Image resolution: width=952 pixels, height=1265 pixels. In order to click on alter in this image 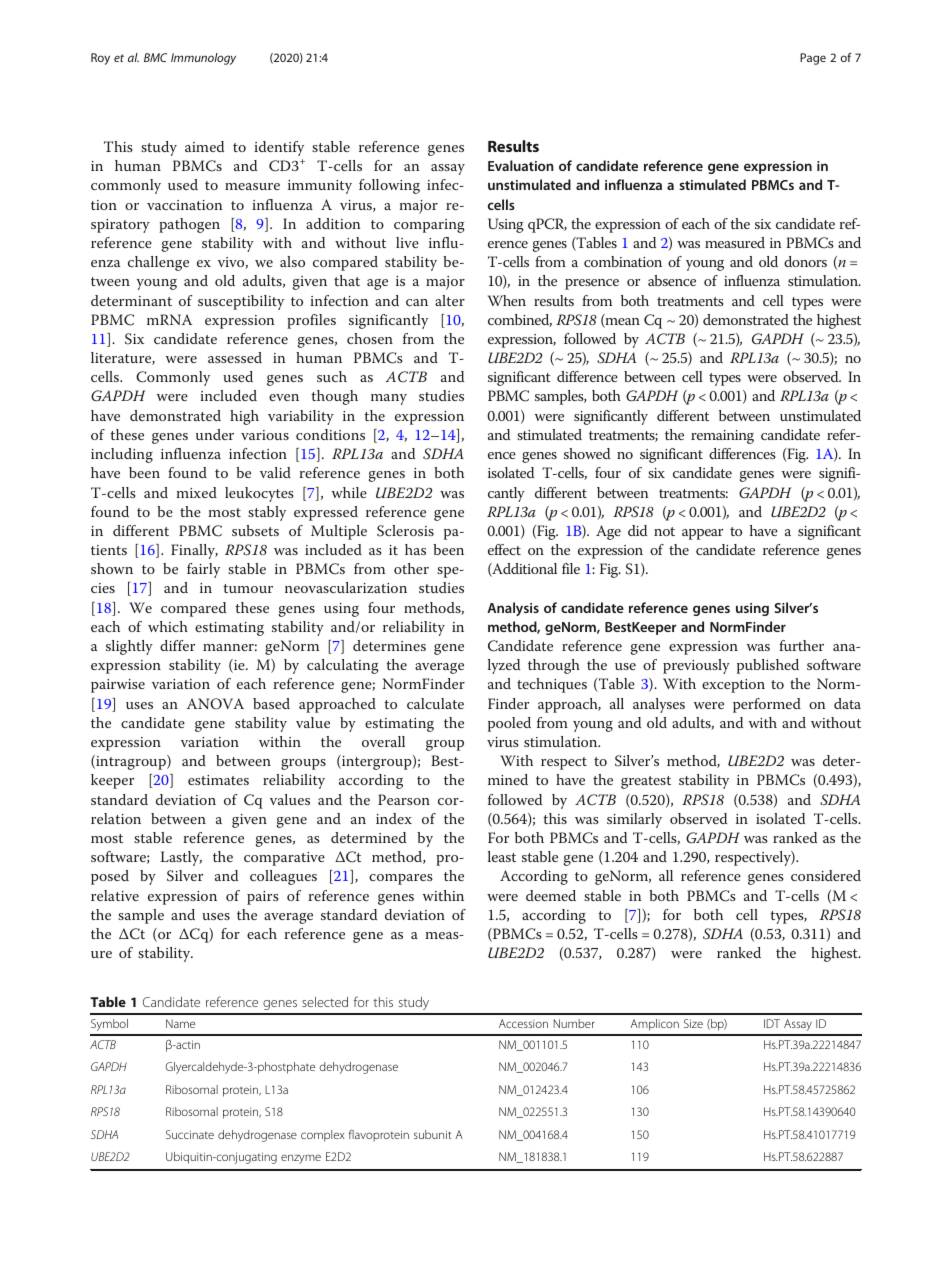, I will do `click(450, 300)`.
